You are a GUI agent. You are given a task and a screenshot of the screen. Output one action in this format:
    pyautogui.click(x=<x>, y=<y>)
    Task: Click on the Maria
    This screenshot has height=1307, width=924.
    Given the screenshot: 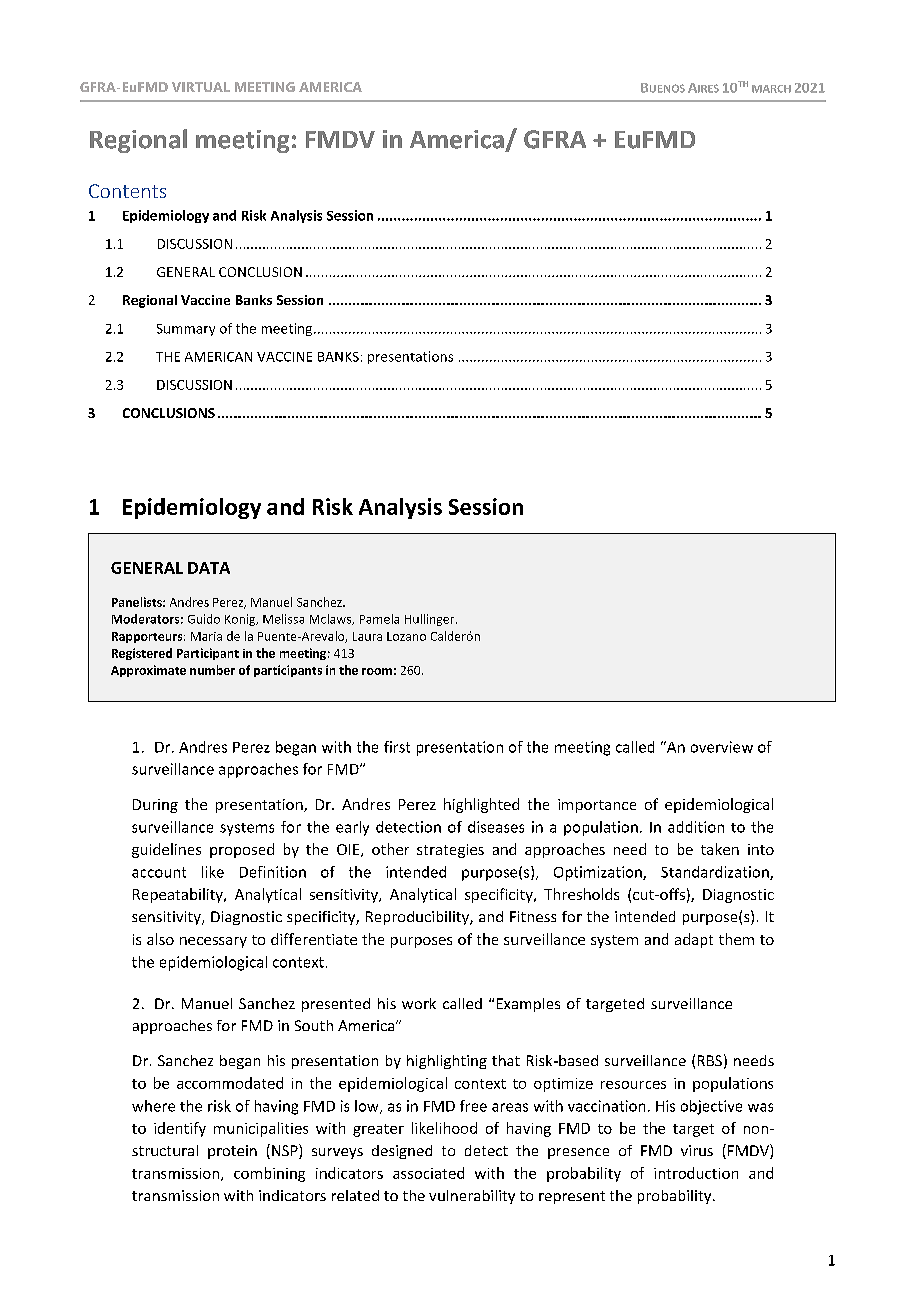 What is the action you would take?
    pyautogui.click(x=206, y=636)
